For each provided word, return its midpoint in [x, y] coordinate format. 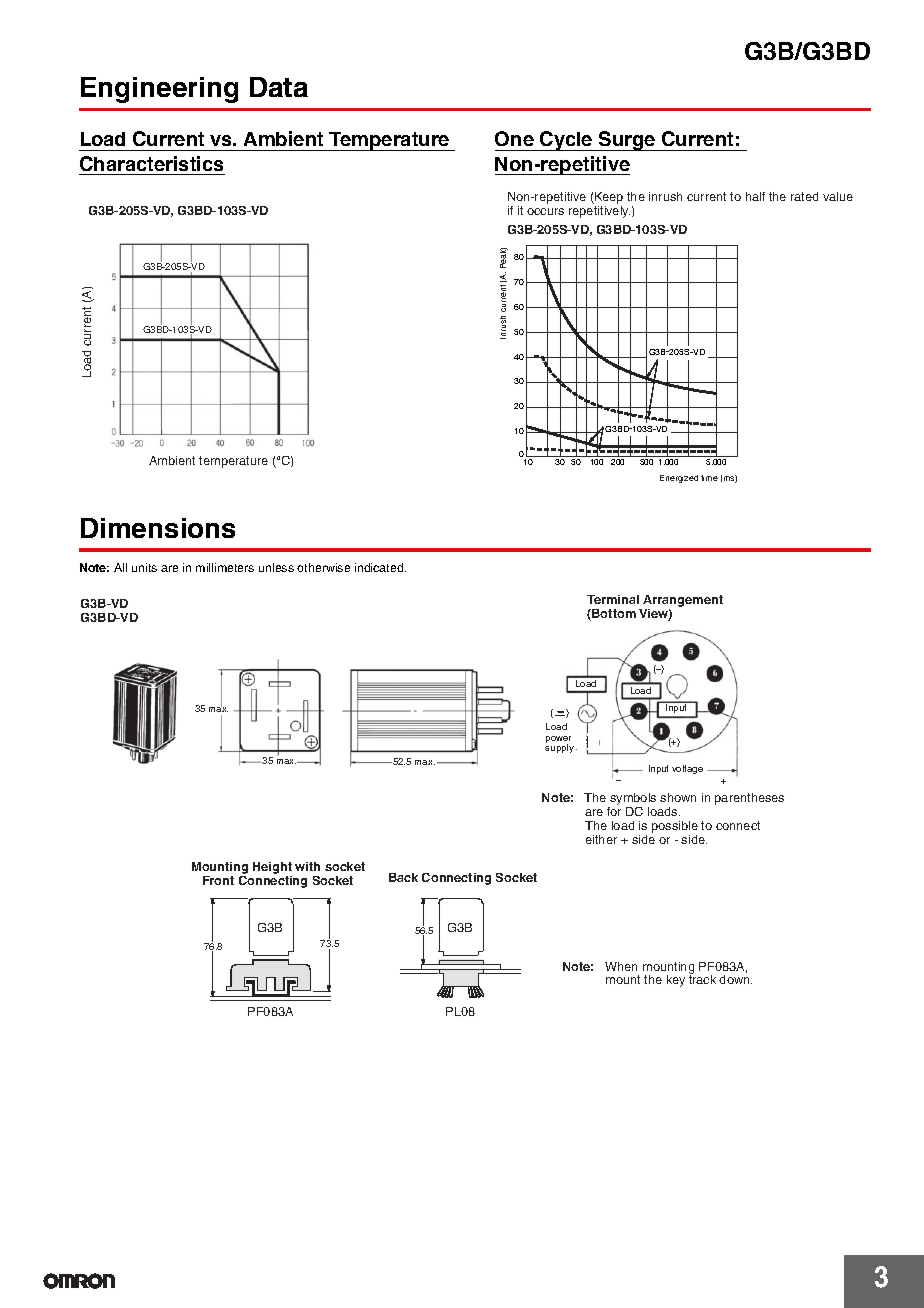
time [709, 478]
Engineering [159, 90]
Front [218, 880]
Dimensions [158, 528]
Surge [627, 141]
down [735, 979]
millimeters [225, 567]
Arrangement [683, 601]
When [621, 966]
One [514, 138]
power [558, 740]
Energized [679, 479]
